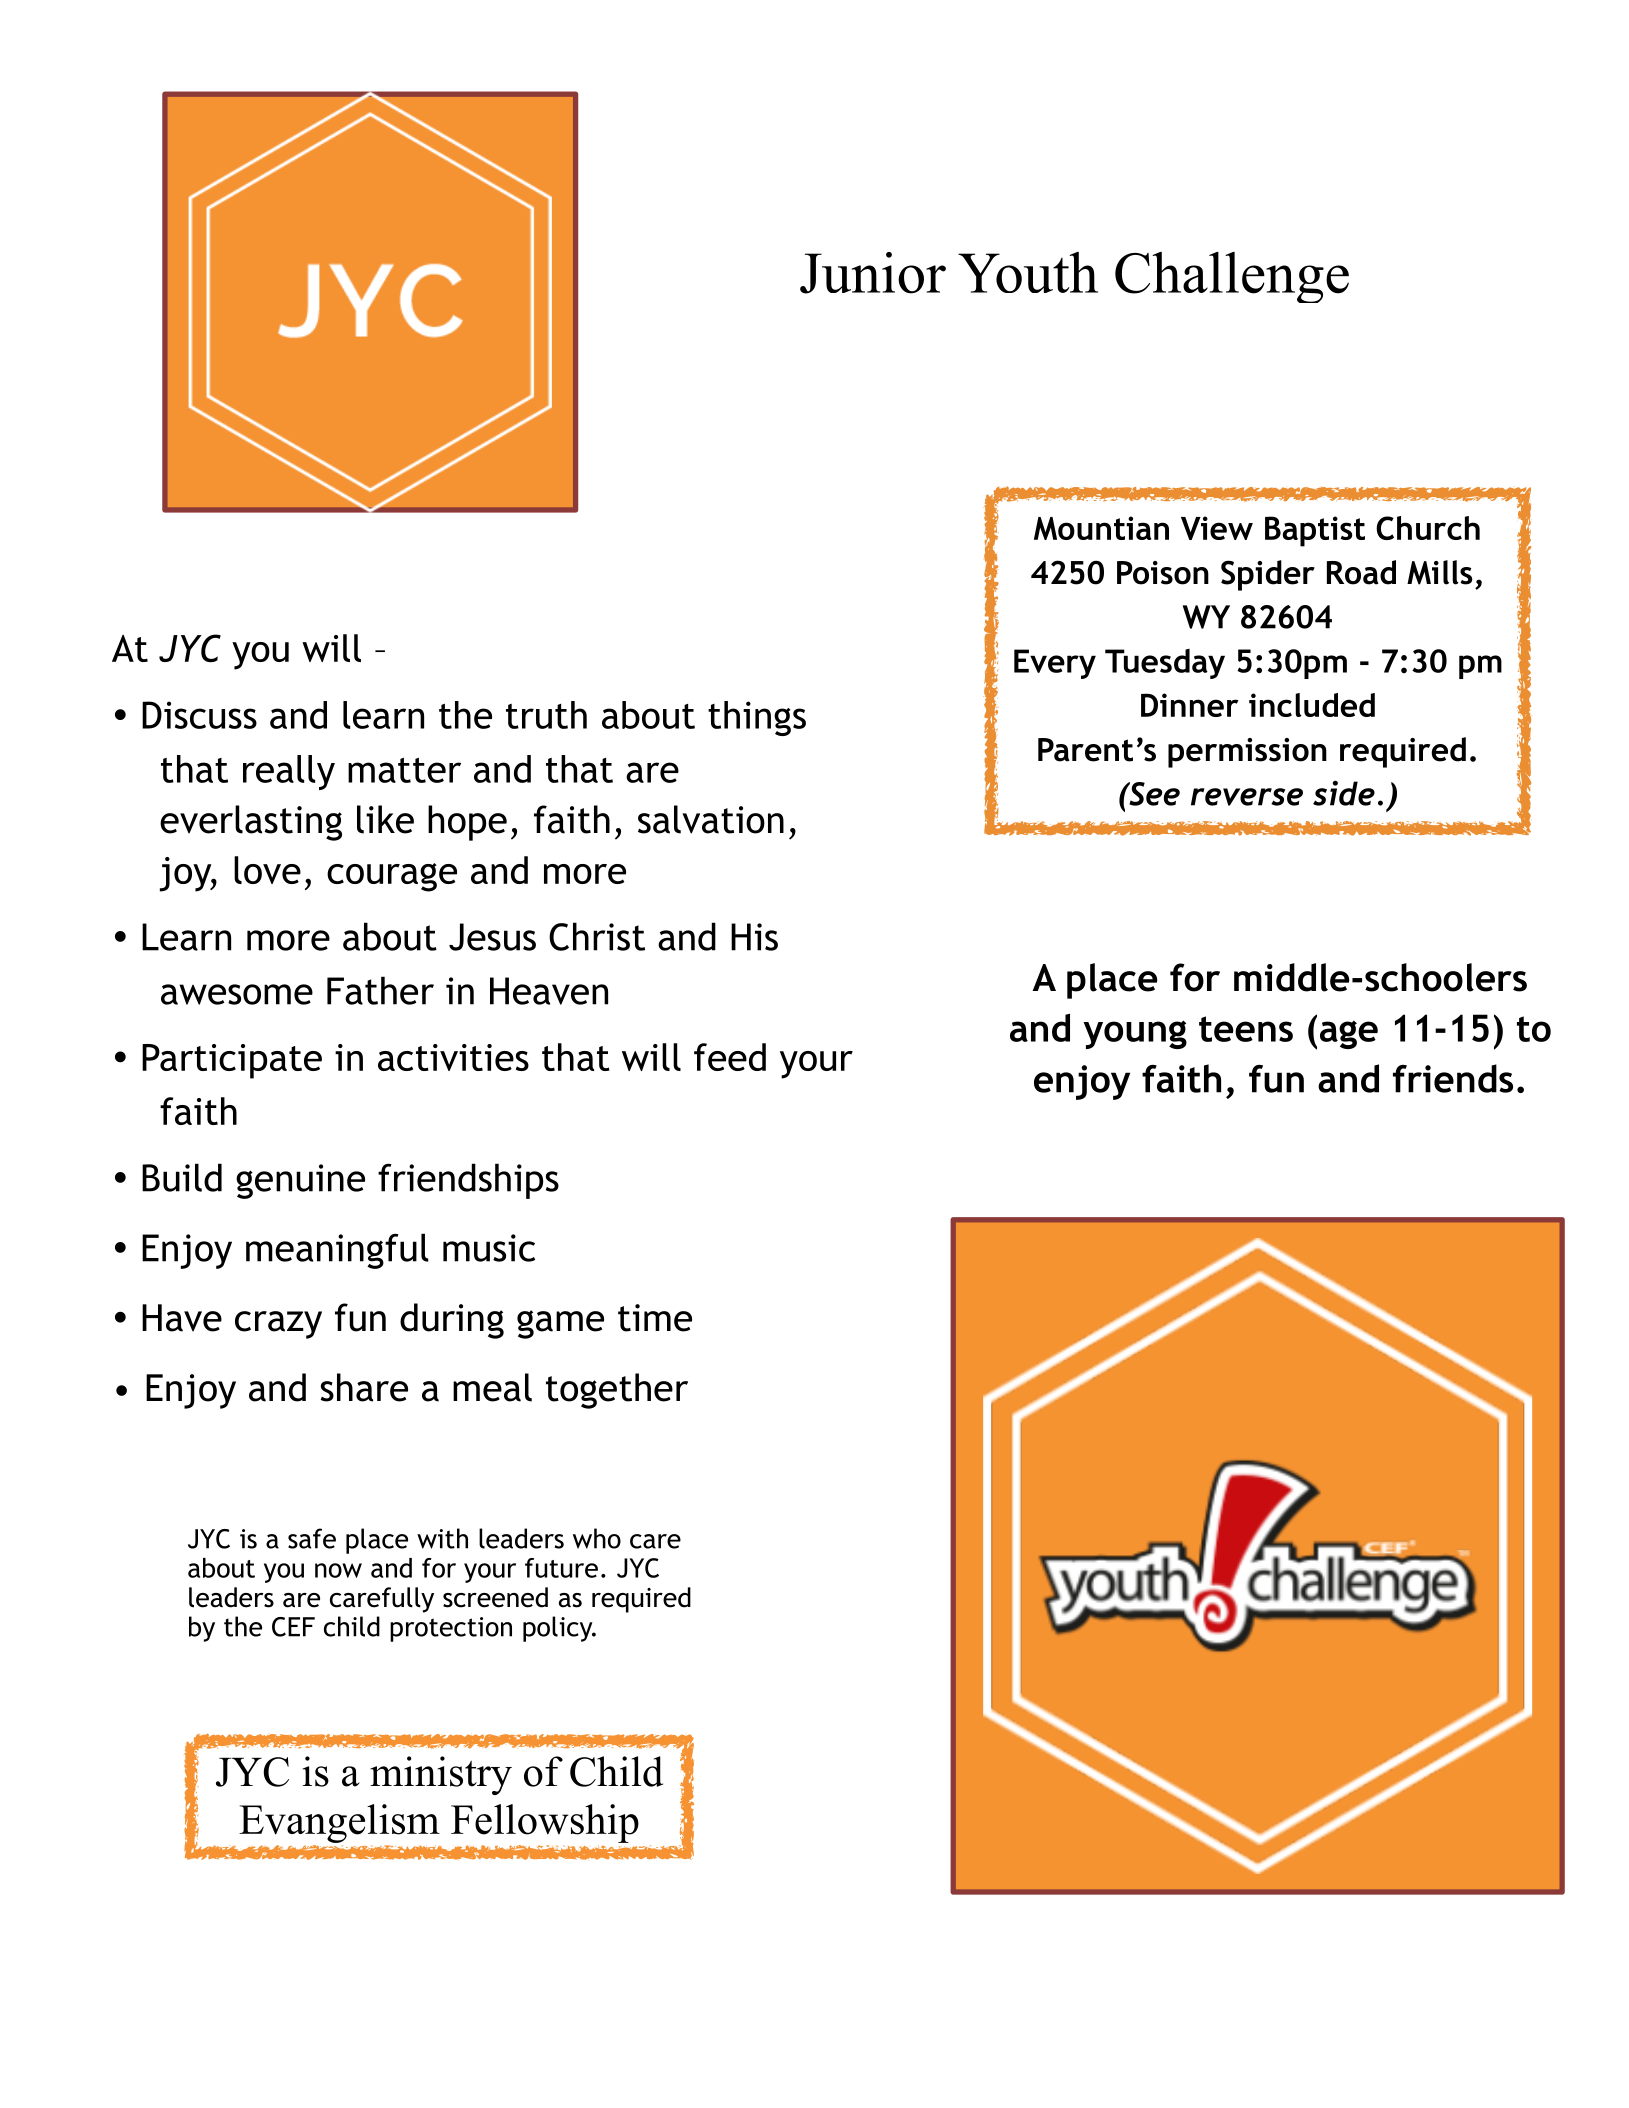 Image resolution: width=1629 pixels, height=2108 pixels. Describe the element at coordinates (873, 273) in the document. I see `Junior` at that location.
